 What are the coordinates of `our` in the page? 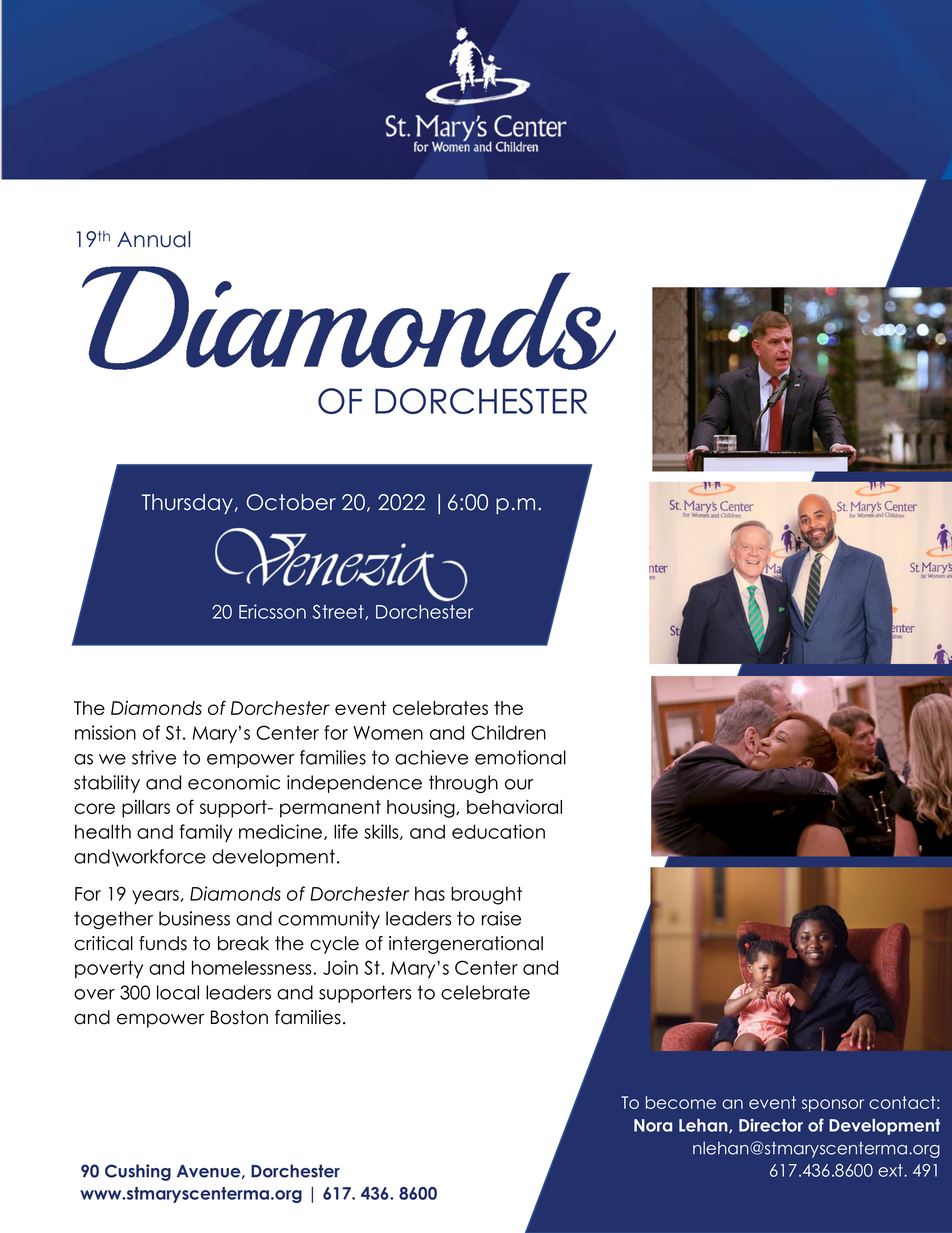 It's located at (519, 784).
